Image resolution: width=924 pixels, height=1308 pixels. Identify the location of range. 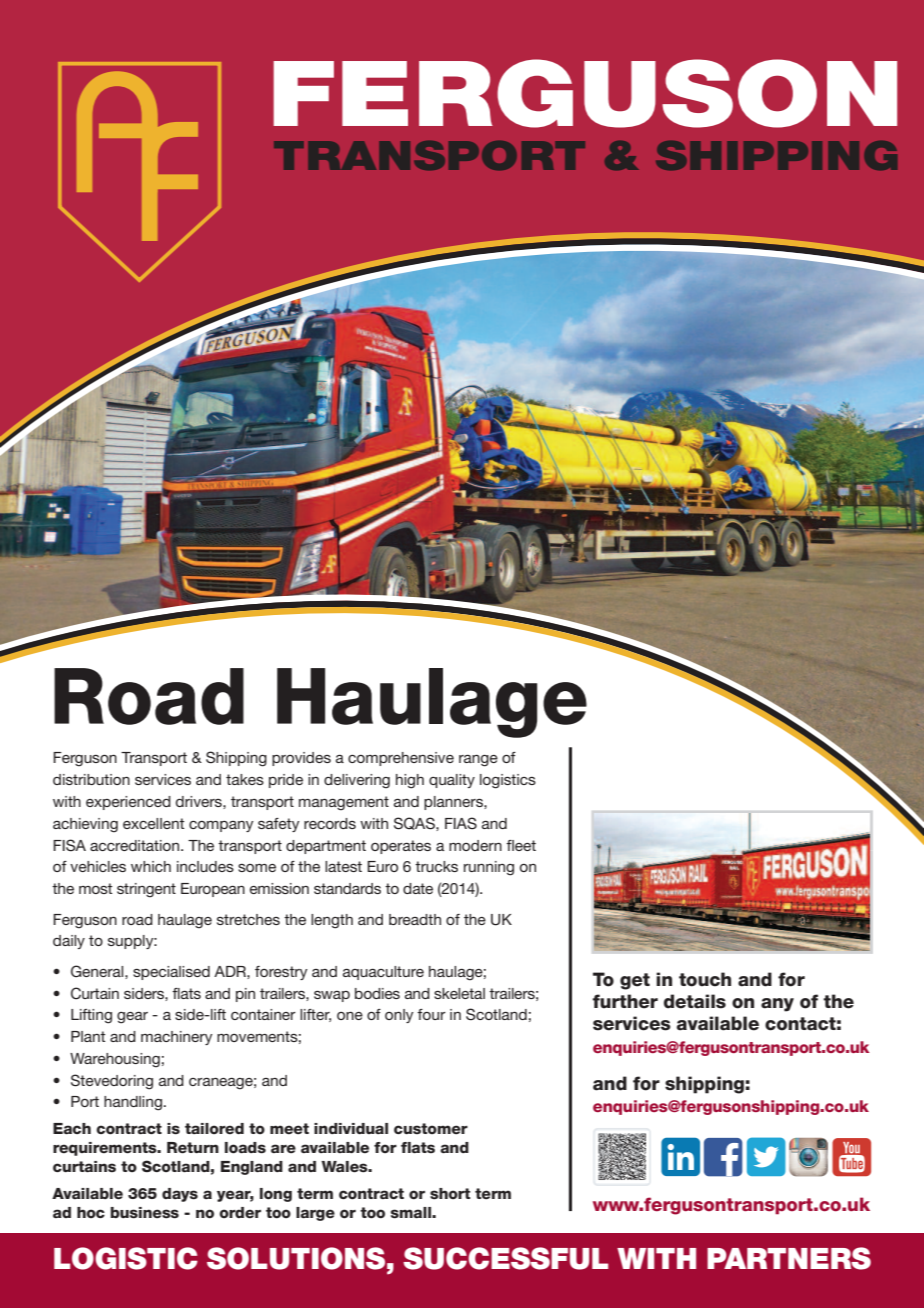
(478, 761).
